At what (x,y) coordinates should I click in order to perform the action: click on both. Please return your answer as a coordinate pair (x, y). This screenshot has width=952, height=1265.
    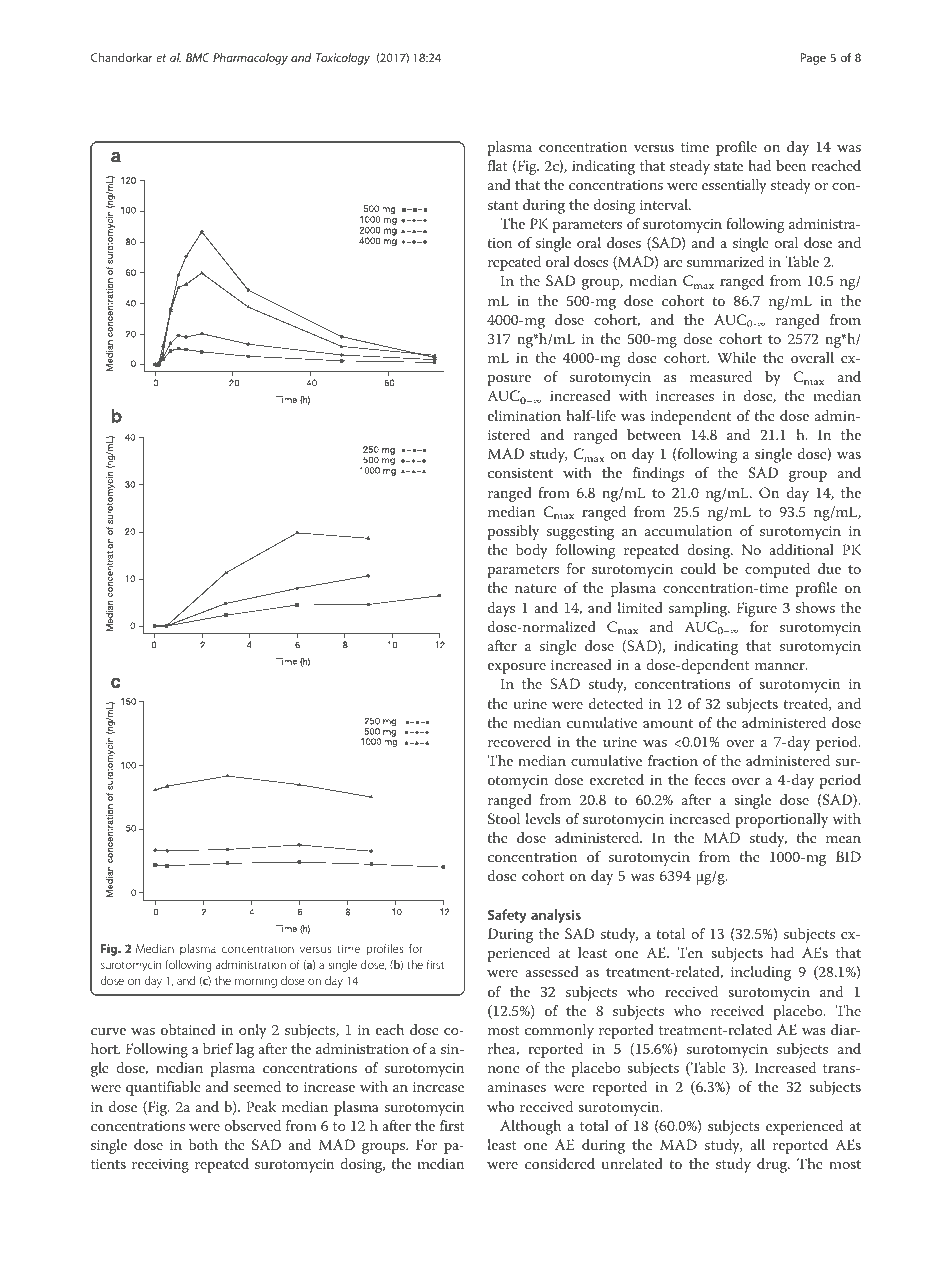
    Looking at the image, I should click on (203, 1144).
